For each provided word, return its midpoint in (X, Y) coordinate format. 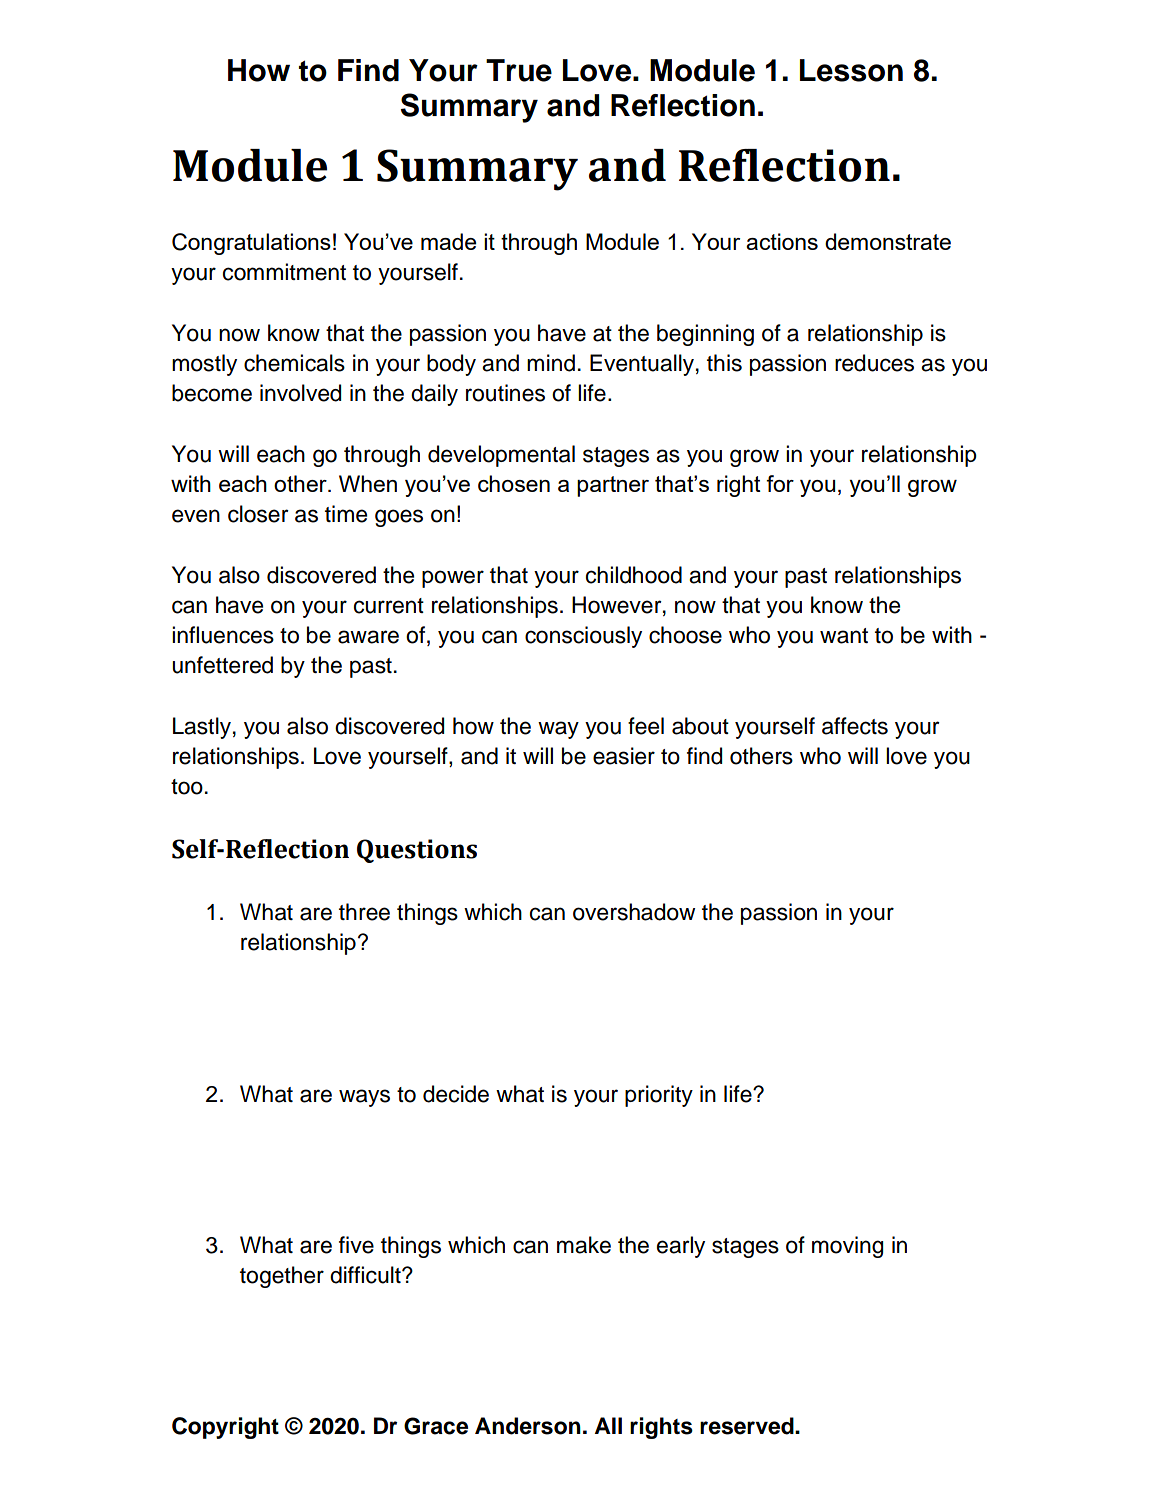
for (780, 483)
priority (659, 1096)
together (282, 1277)
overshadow (634, 912)
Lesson (851, 70)
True (519, 70)
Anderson (528, 1426)
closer (258, 514)
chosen (514, 483)
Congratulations (251, 244)
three (364, 912)
